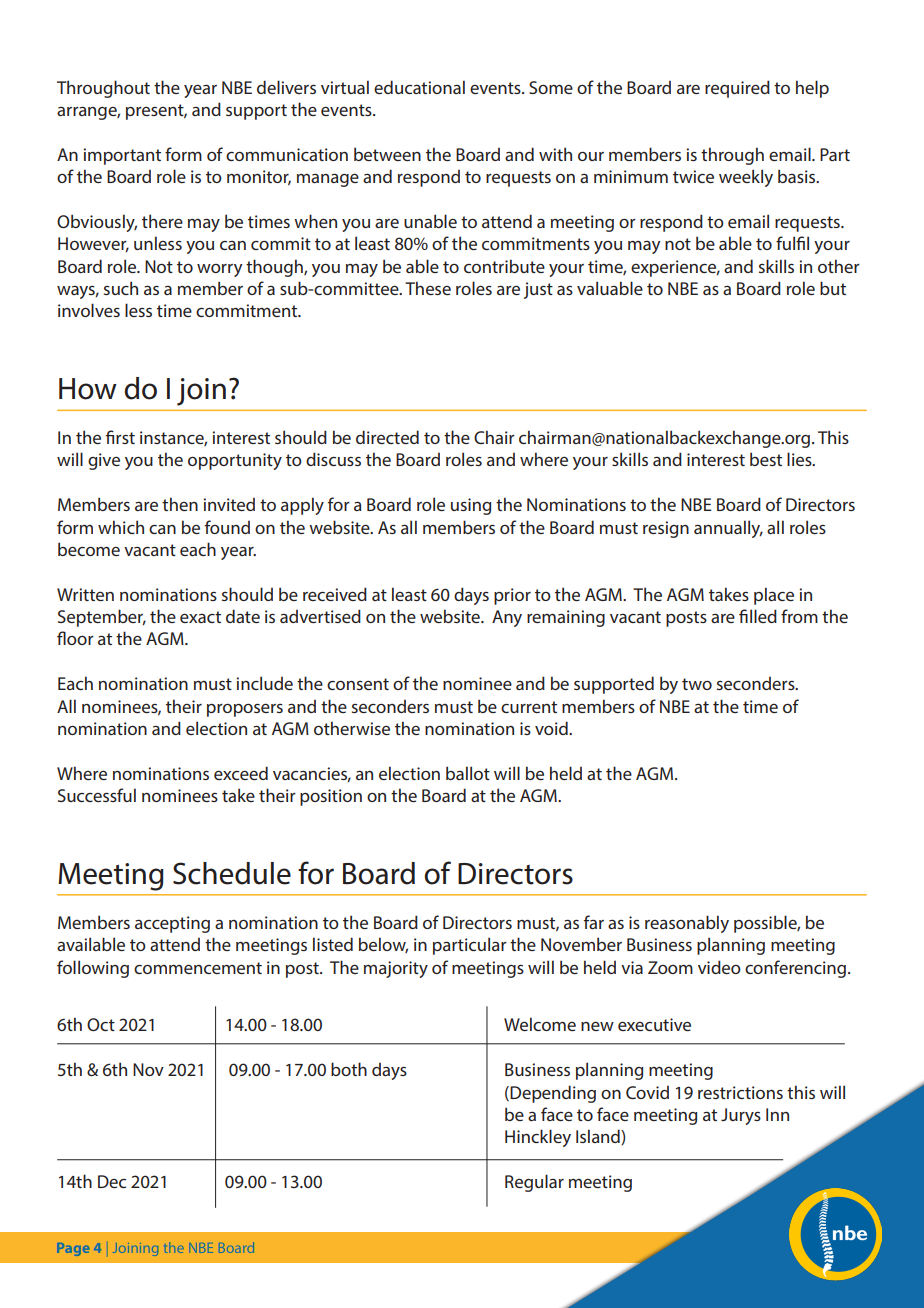  I want to click on two, so click(697, 684).
